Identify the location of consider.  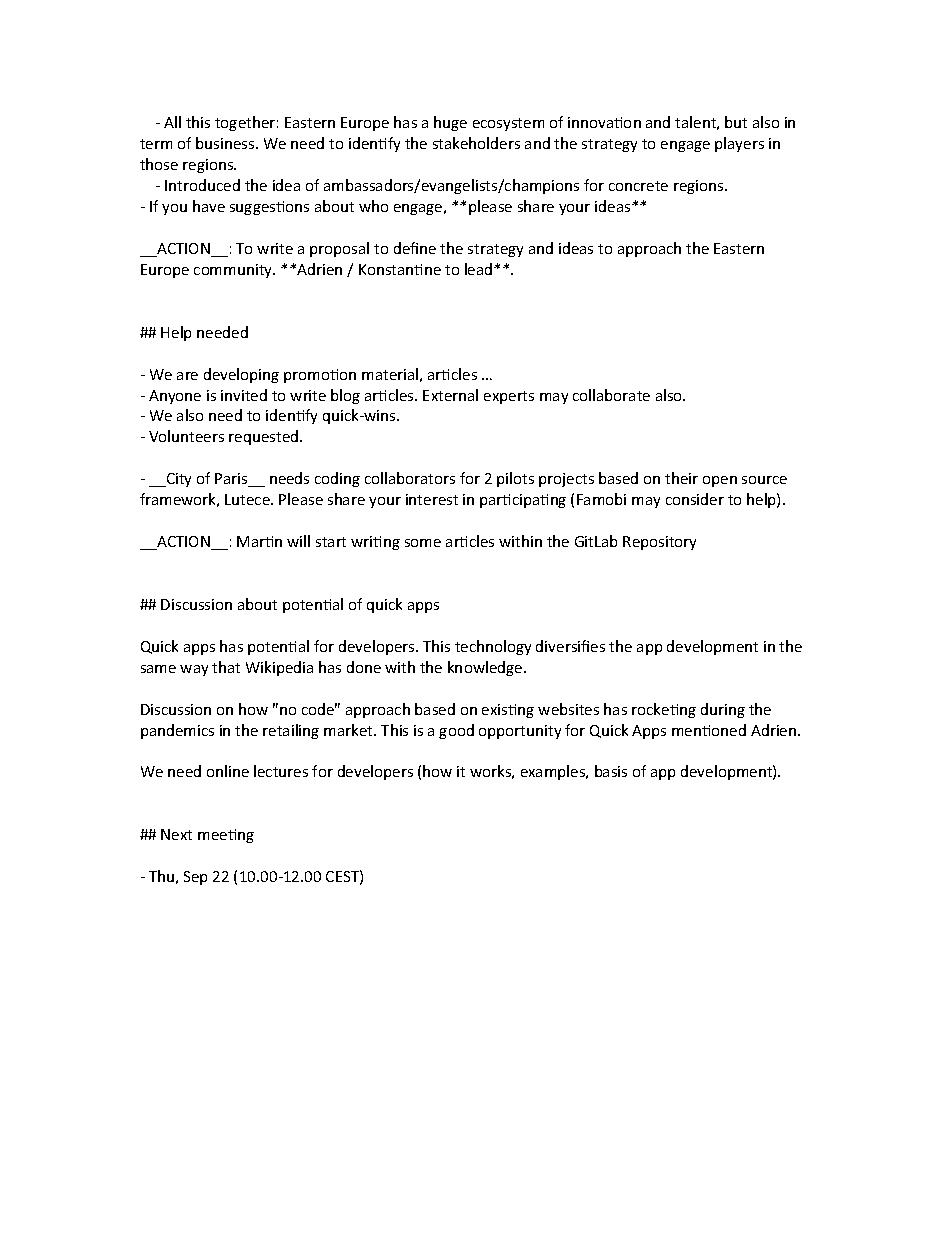
(695, 499).
